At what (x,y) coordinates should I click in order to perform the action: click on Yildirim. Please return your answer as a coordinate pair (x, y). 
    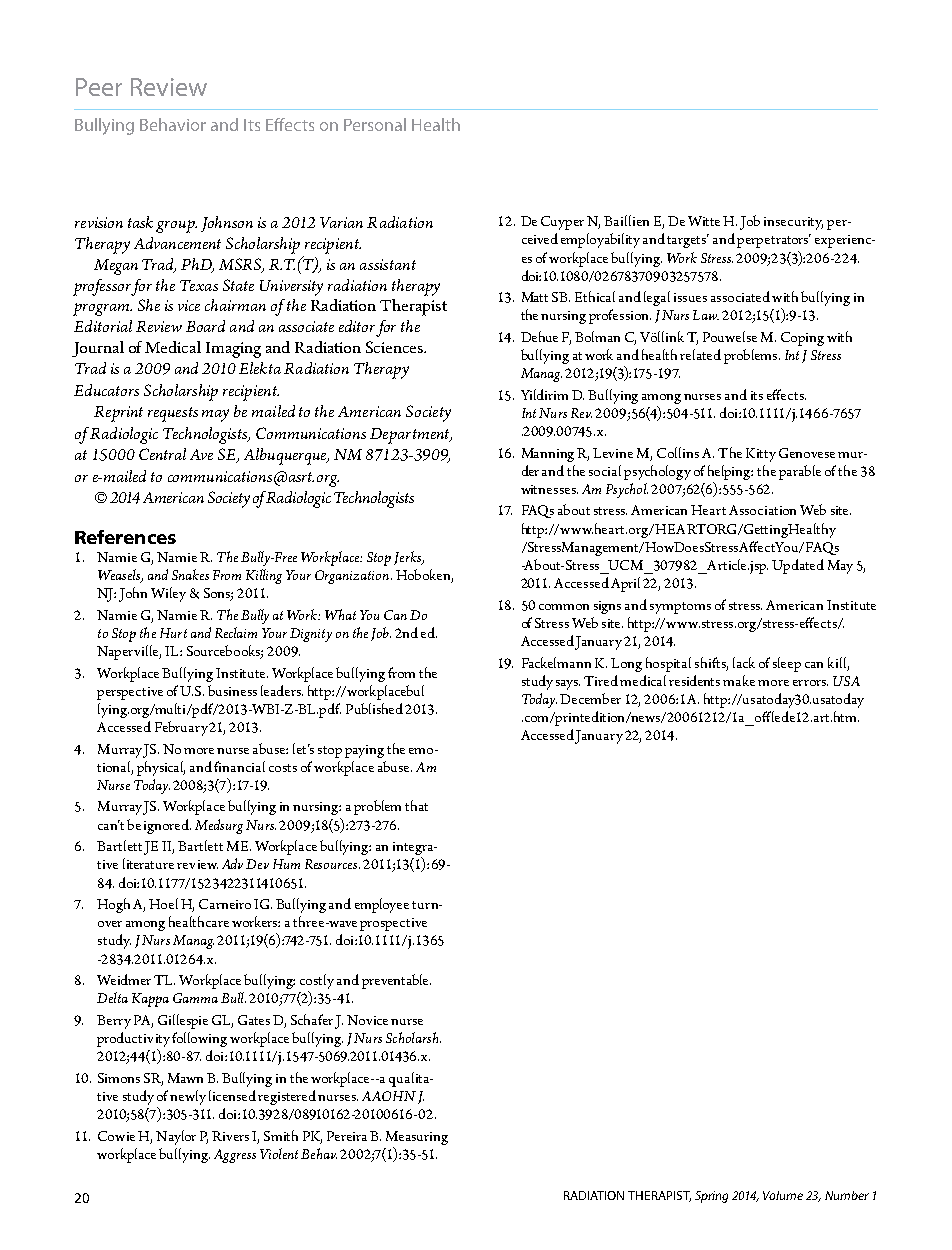
    Looking at the image, I should click on (544, 394).
